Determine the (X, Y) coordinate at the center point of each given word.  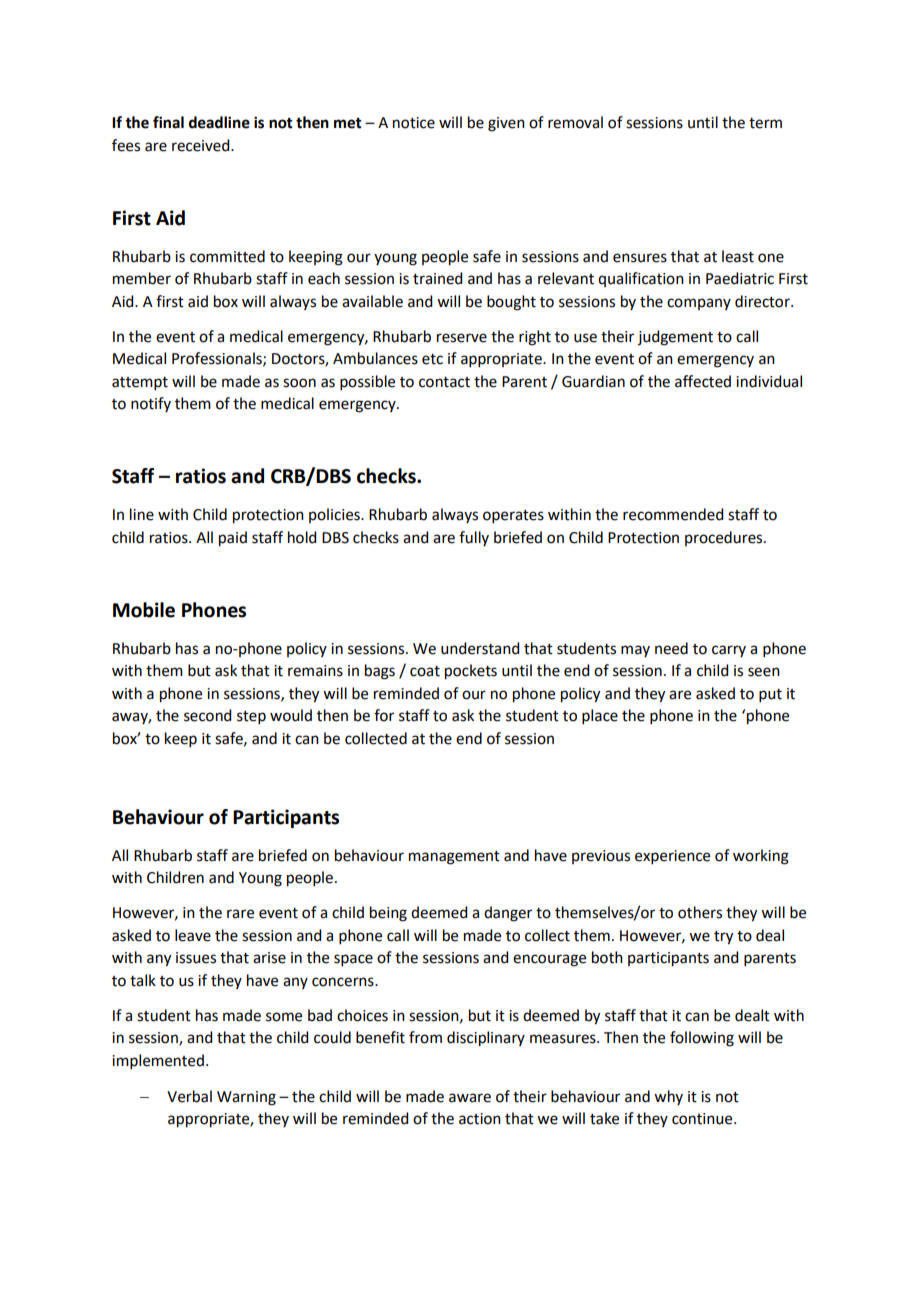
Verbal (189, 1096)
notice (414, 123)
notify (151, 404)
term (765, 123)
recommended (673, 514)
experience (672, 857)
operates (513, 516)
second (207, 715)
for (384, 715)
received (202, 145)
